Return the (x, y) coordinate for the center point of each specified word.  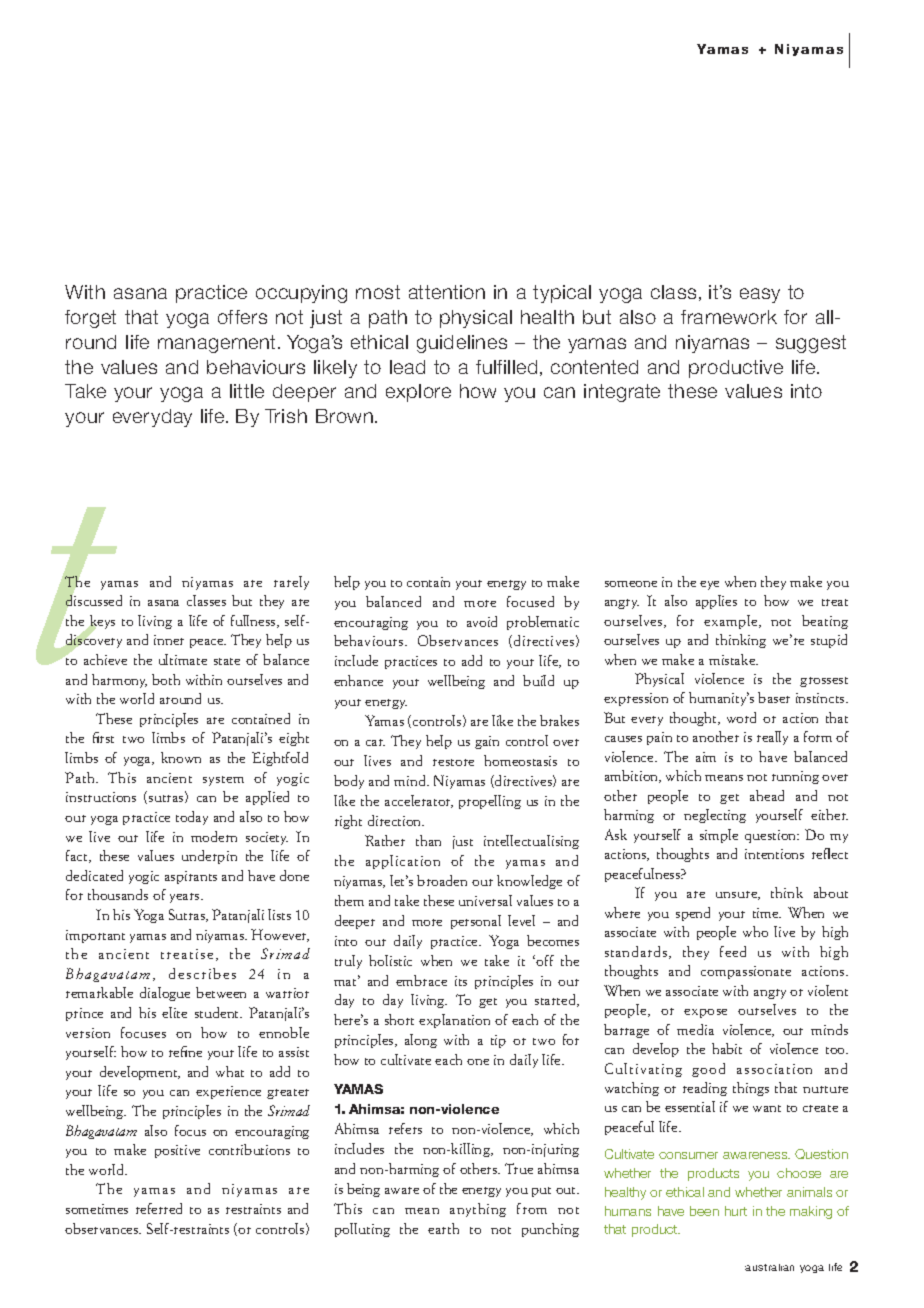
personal (476, 922)
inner (169, 640)
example (732, 622)
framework (729, 317)
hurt (736, 1211)
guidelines (462, 344)
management (218, 344)
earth (443, 1228)
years (186, 898)
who (755, 931)
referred (159, 1208)
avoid (482, 621)
